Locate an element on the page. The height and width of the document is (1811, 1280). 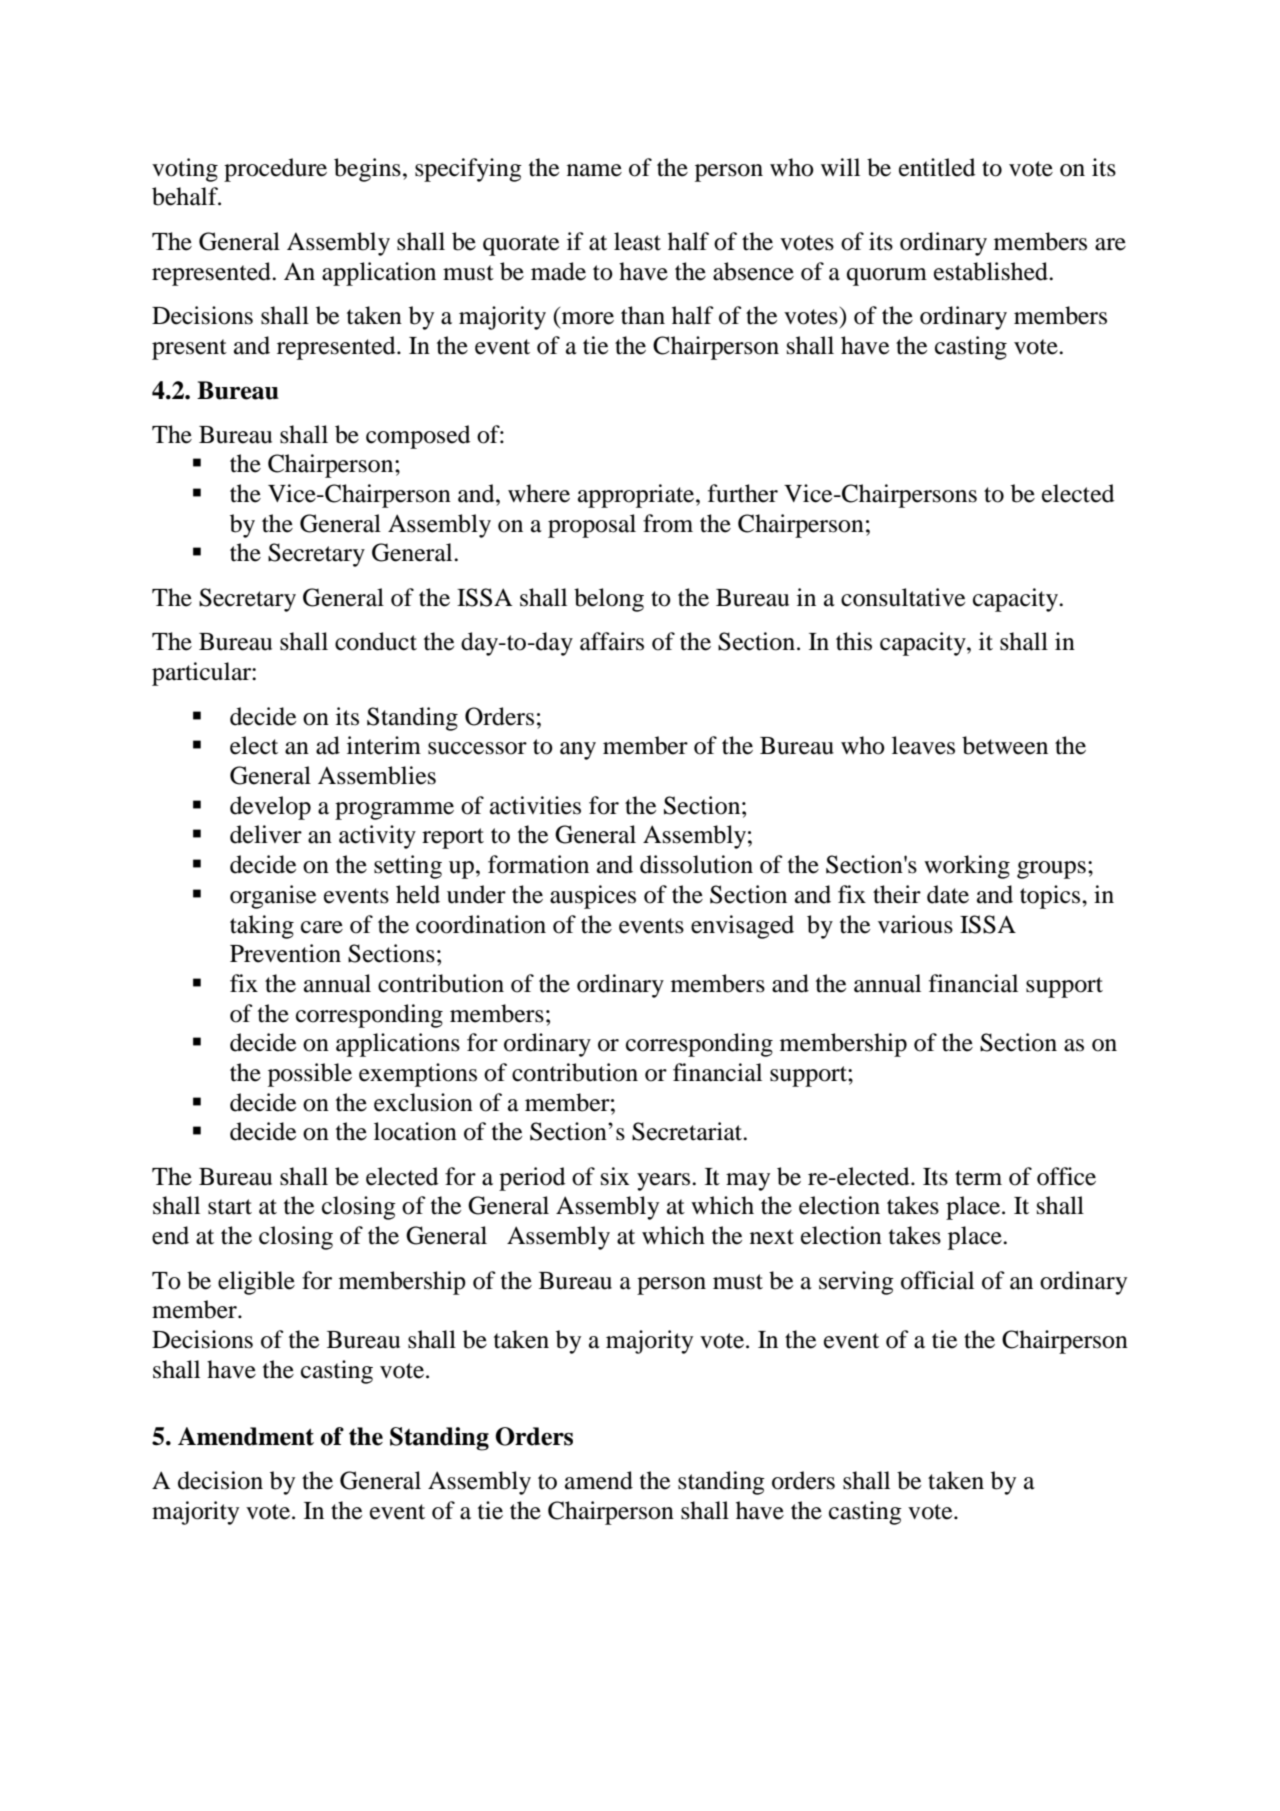
official is located at coordinates (937, 1280).
